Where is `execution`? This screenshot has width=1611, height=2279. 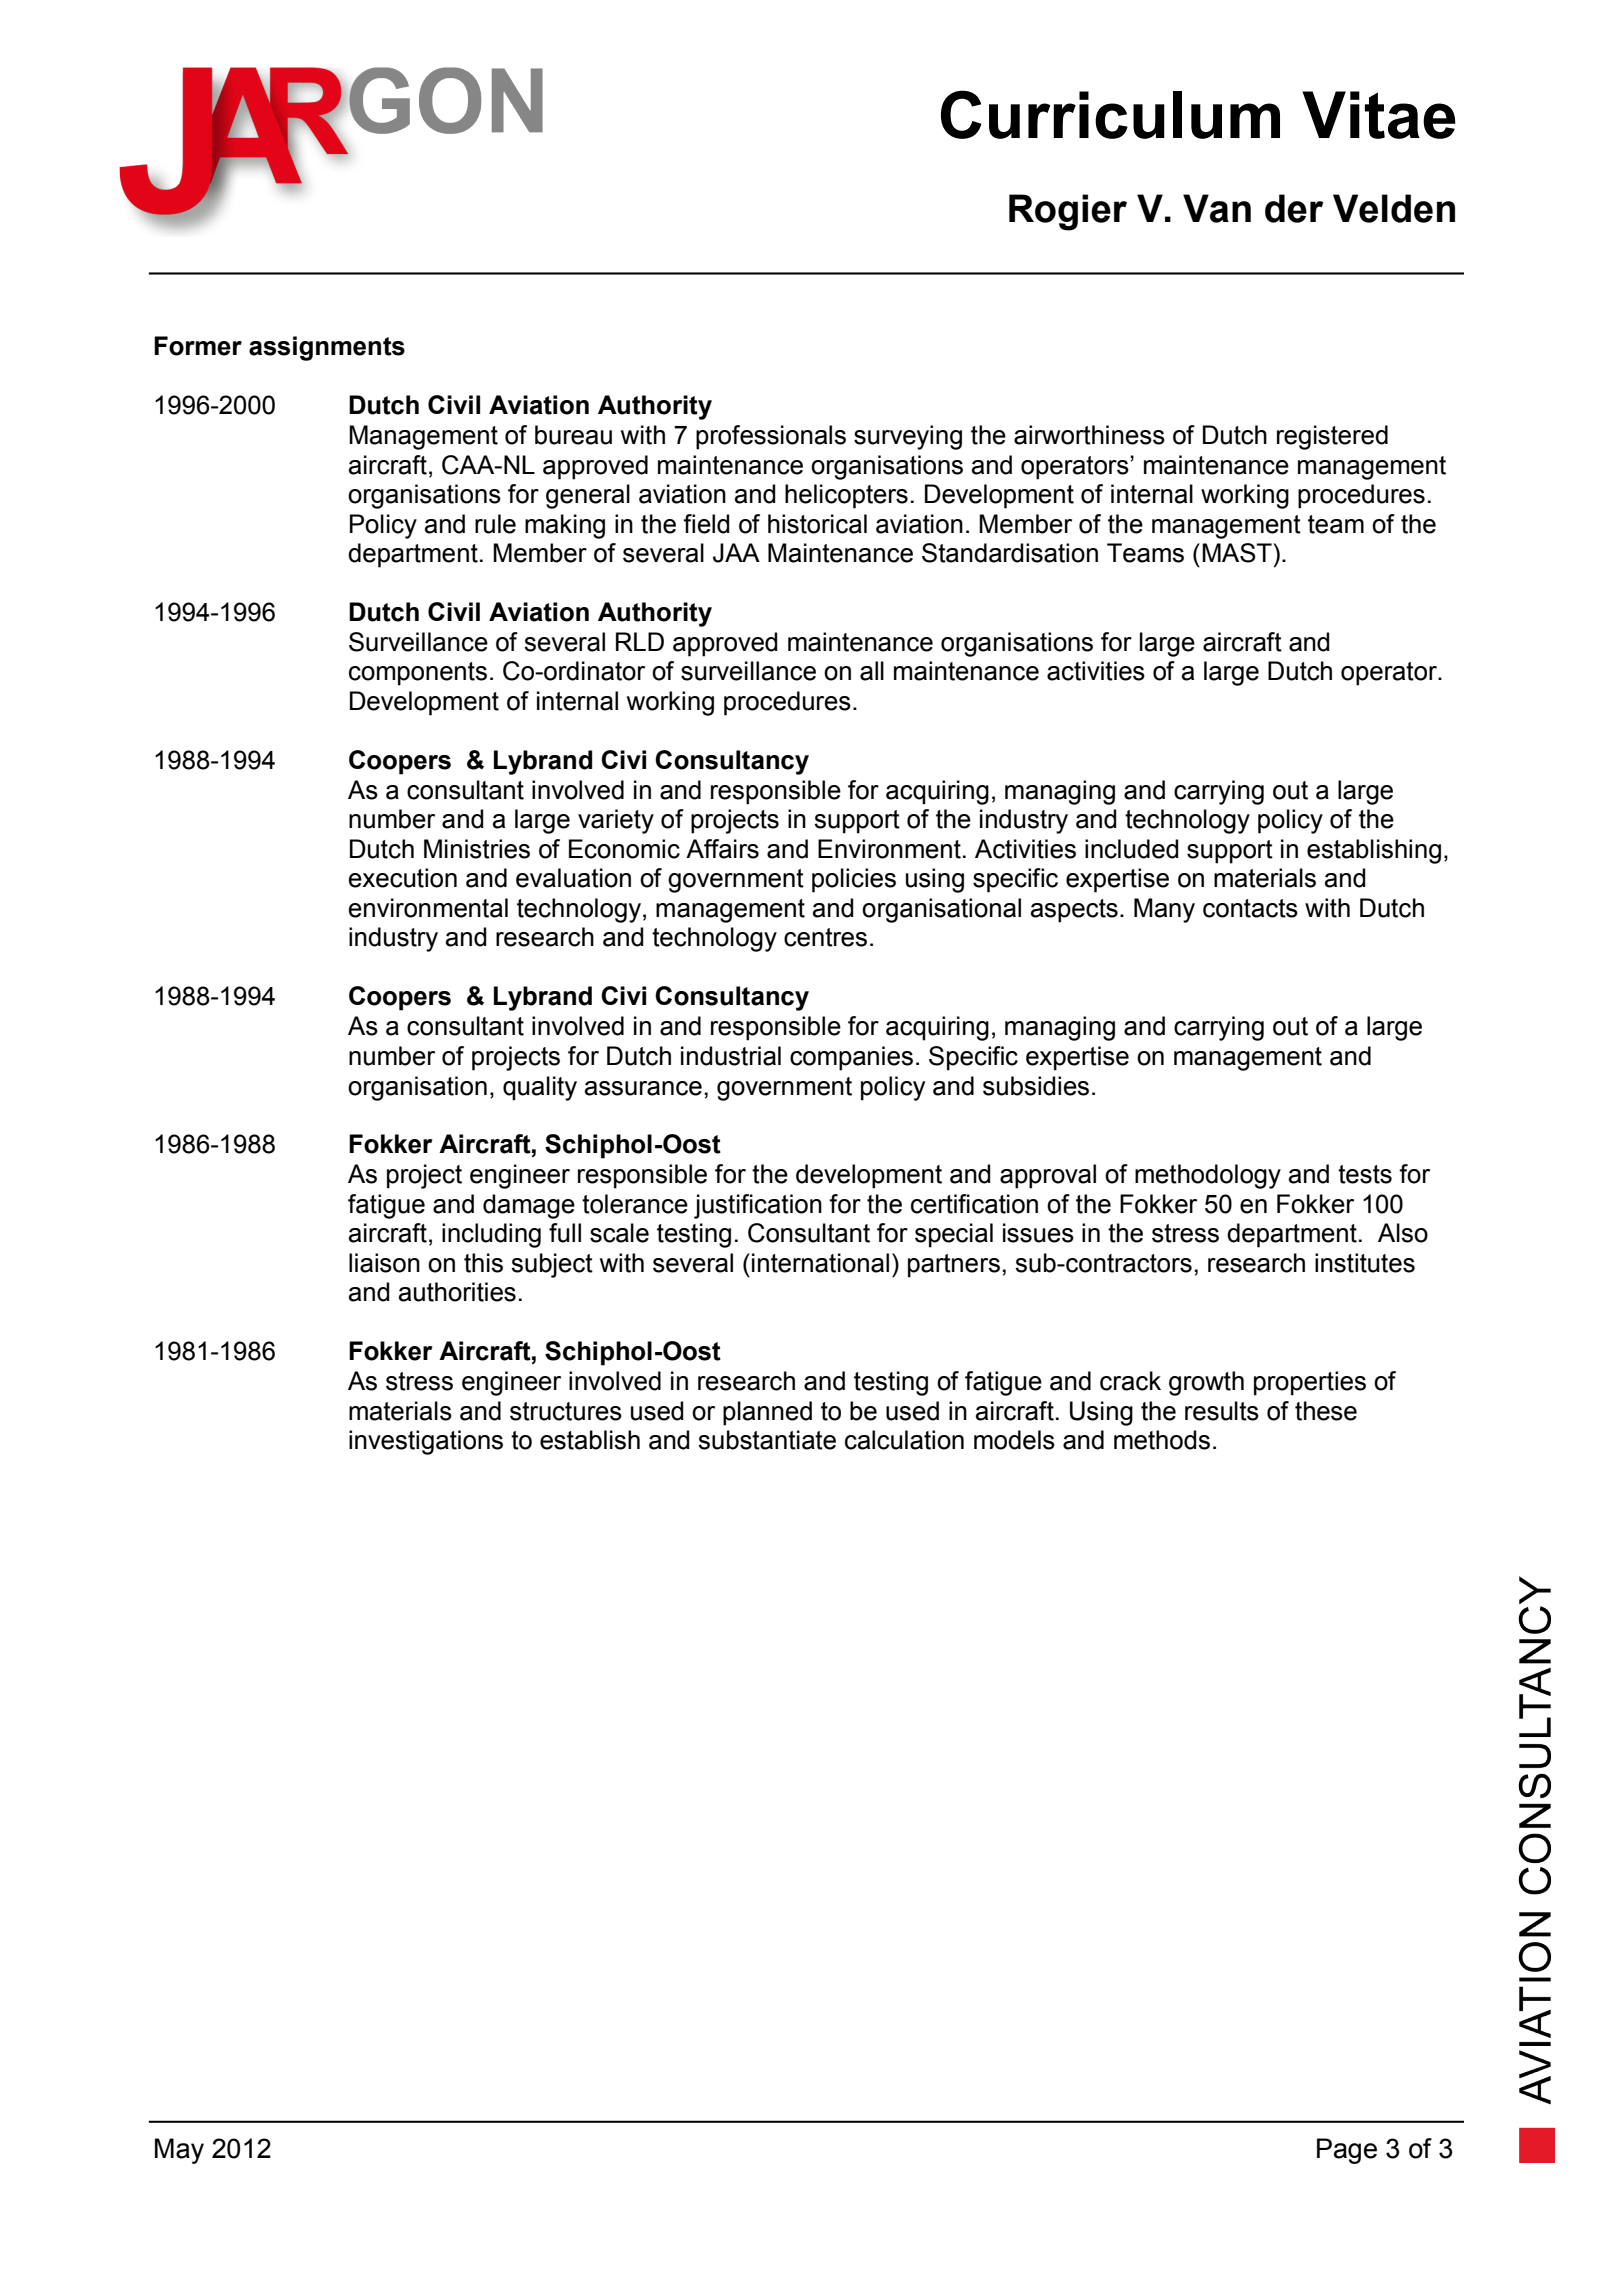
execution is located at coordinates (403, 878).
